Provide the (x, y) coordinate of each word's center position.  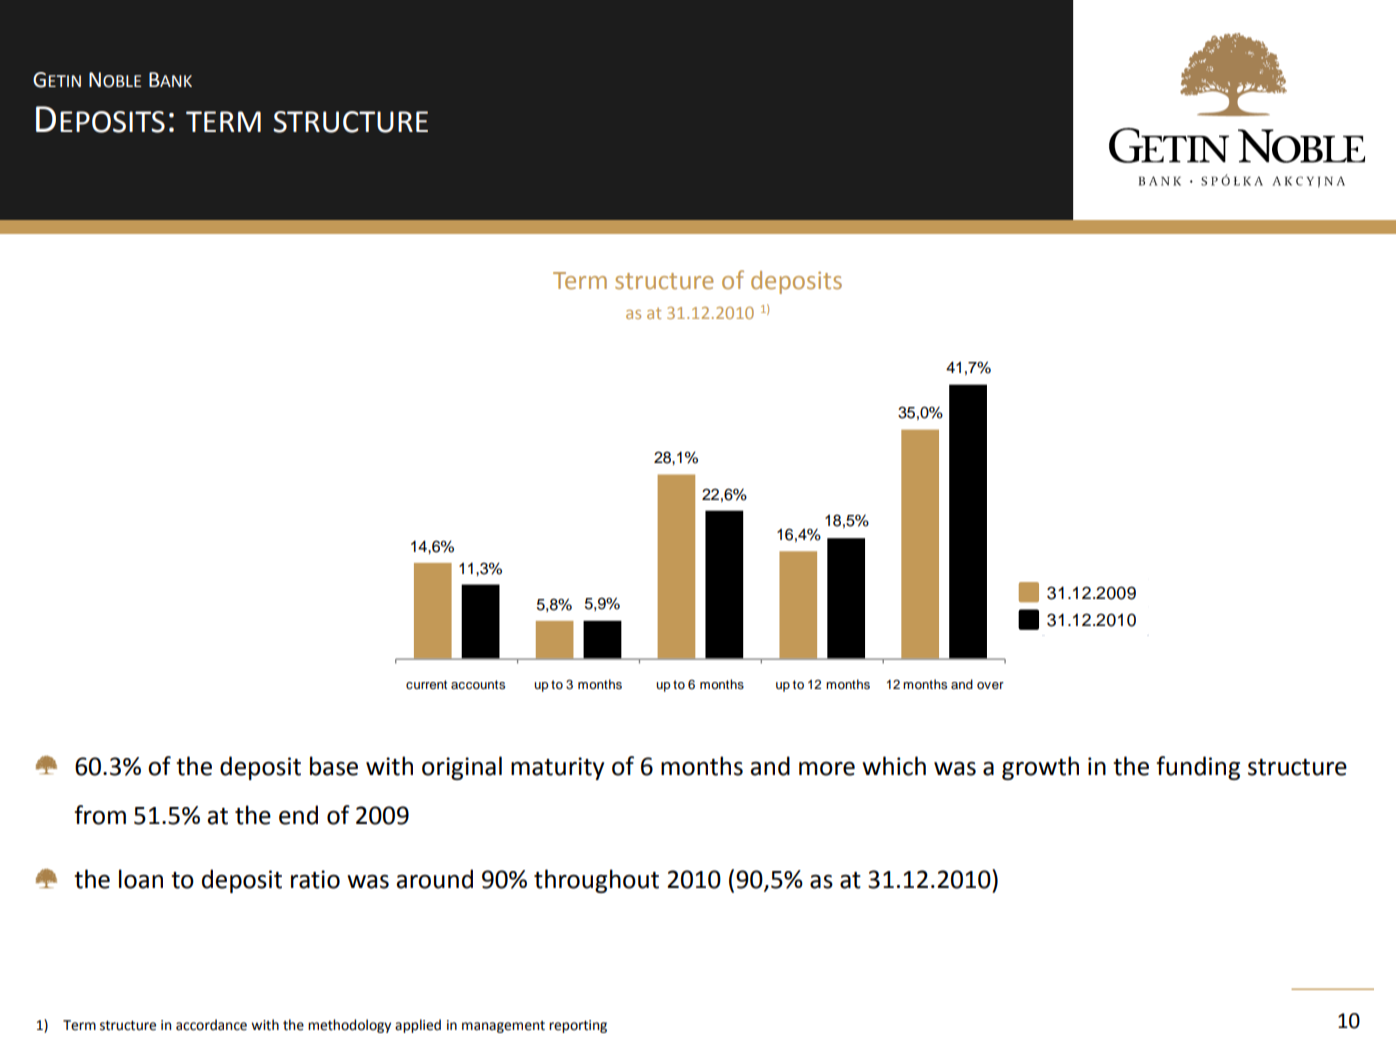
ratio (315, 879)
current (426, 684)
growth (1040, 768)
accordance (211, 1025)
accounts (478, 684)
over (990, 685)
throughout (596, 881)
